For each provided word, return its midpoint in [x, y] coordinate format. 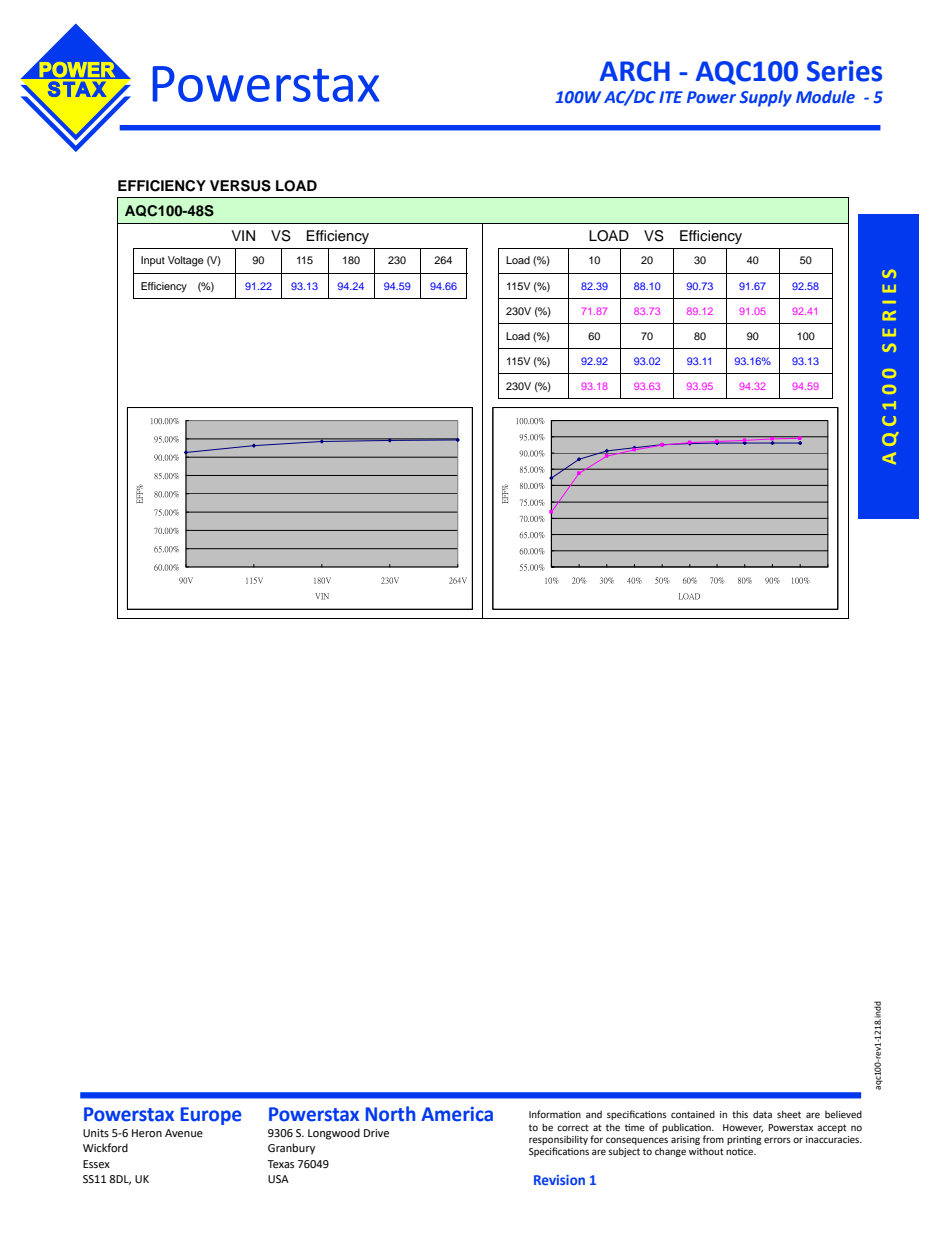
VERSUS [240, 186]
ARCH [635, 71]
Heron [147, 1133]
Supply [765, 98]
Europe [211, 1116]
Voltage [186, 261]
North [390, 1114]
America [457, 1114]
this [740, 1114]
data [762, 1114]
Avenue [184, 1133]
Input [153, 261]
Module [825, 96]
